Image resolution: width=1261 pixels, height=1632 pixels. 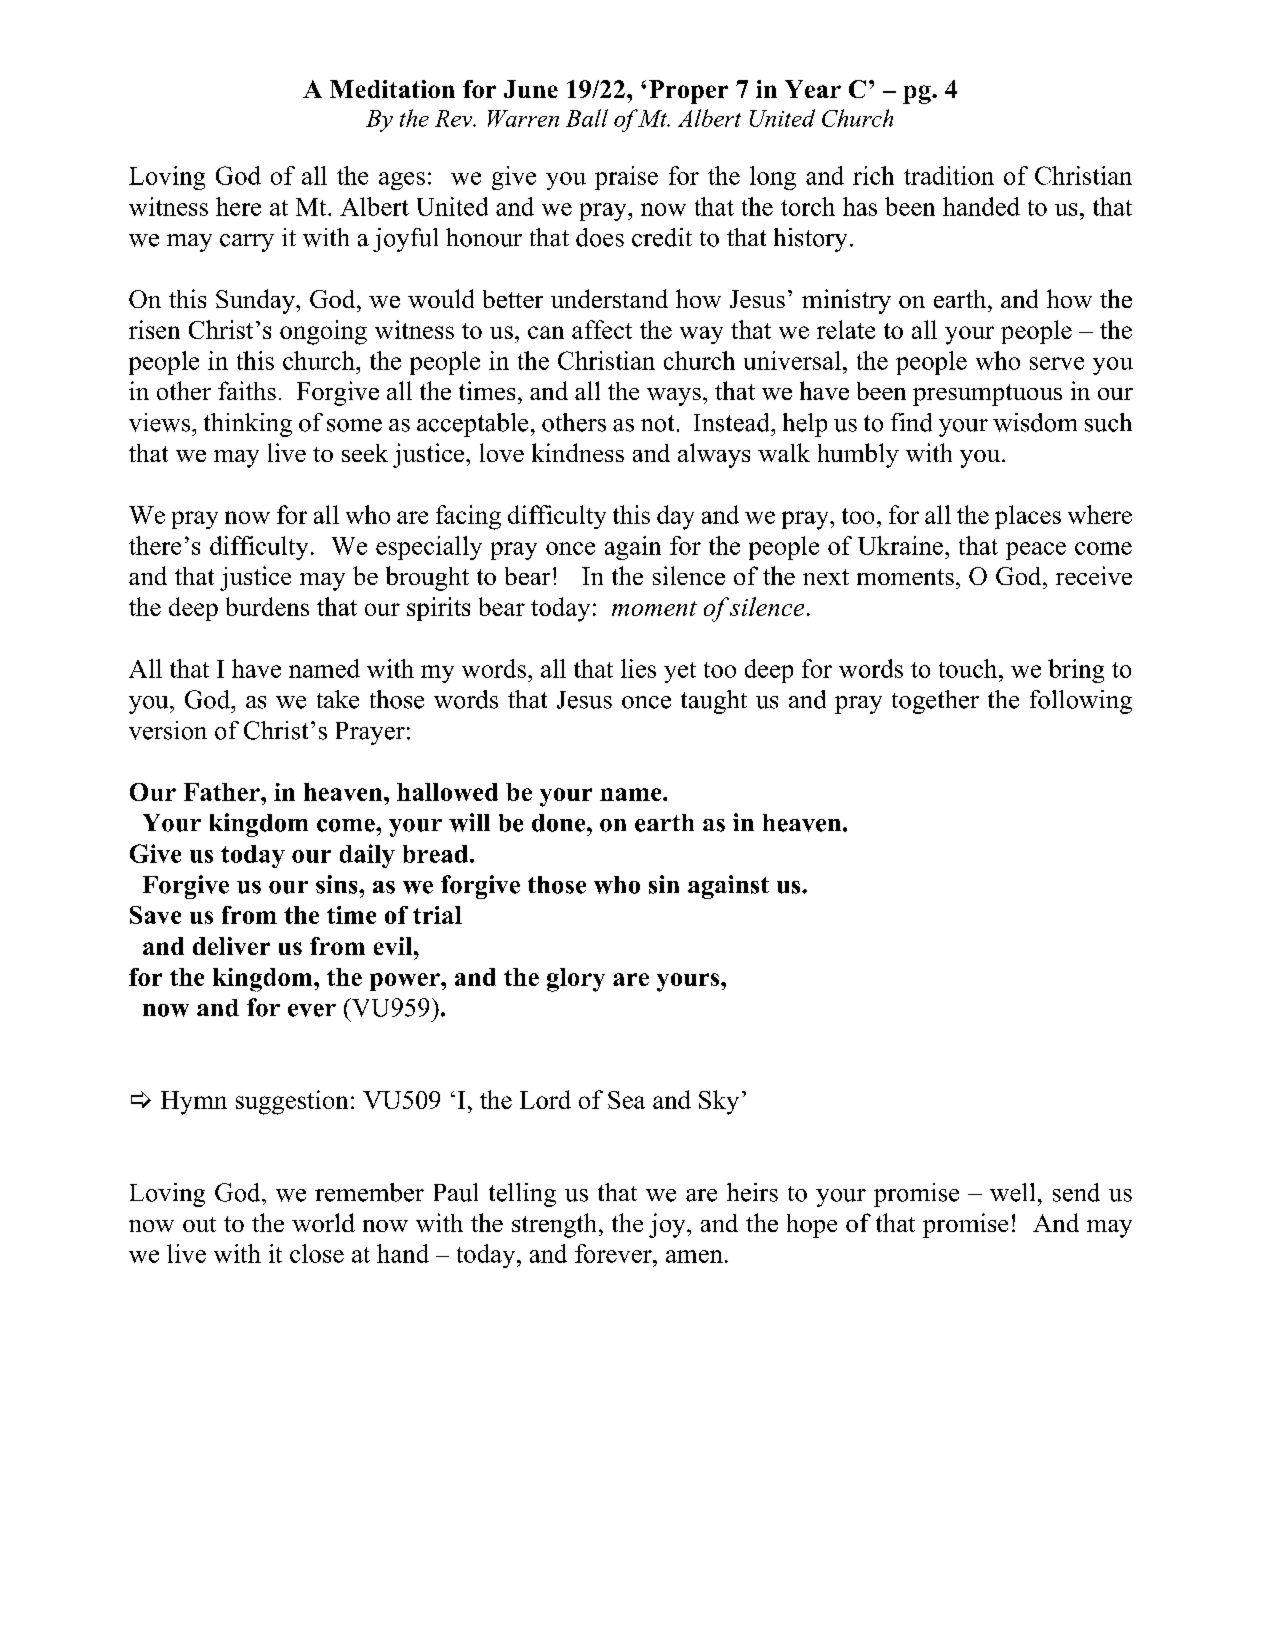 What do you see at coordinates (578, 452) in the image?
I see `kindness` at bounding box center [578, 452].
